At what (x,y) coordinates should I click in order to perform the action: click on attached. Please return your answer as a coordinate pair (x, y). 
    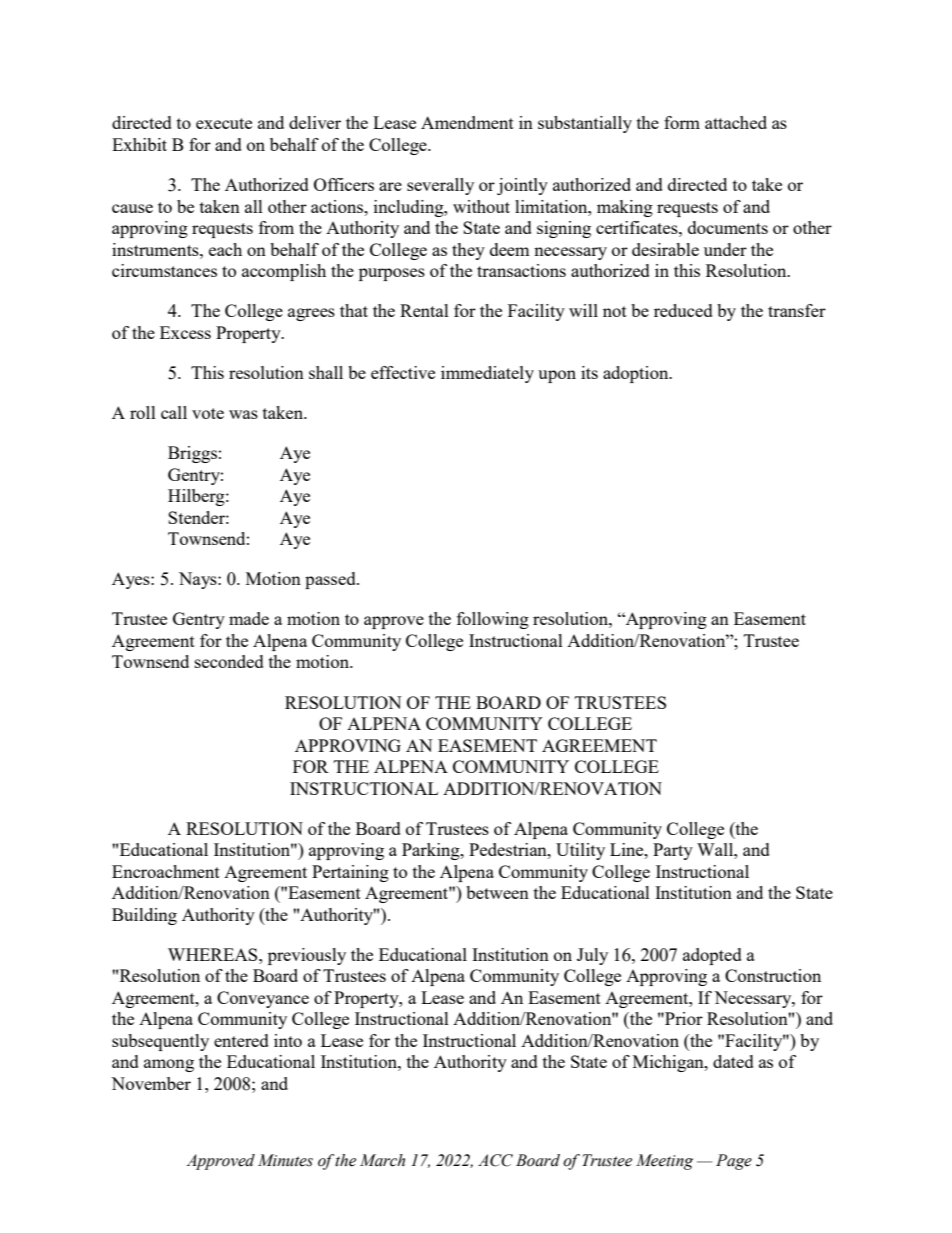
    Looking at the image, I should click on (736, 122).
